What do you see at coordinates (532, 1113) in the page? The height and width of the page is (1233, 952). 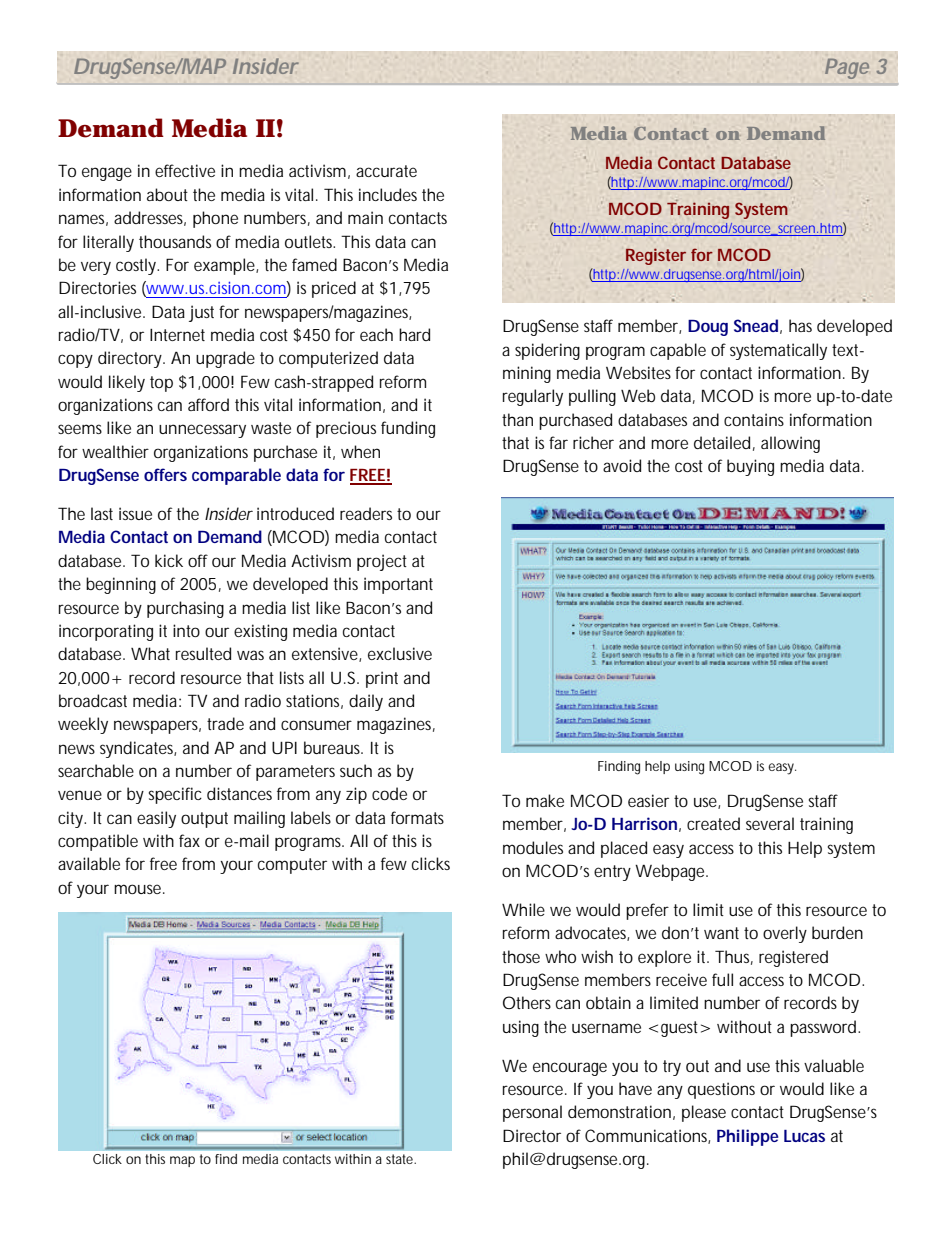 I see `personal` at bounding box center [532, 1113].
